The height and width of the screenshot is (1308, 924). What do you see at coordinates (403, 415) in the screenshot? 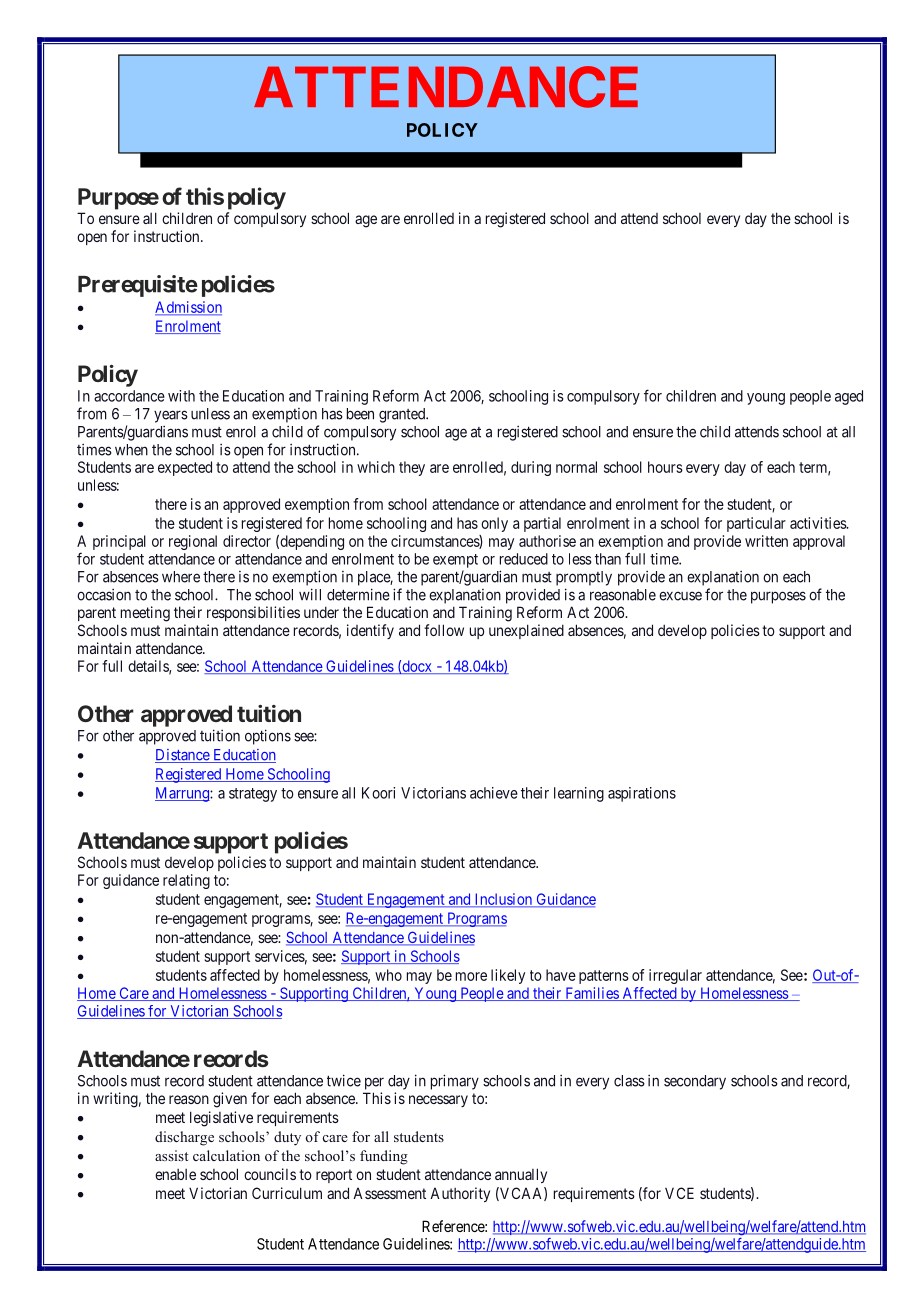
I see `granted` at bounding box center [403, 415].
